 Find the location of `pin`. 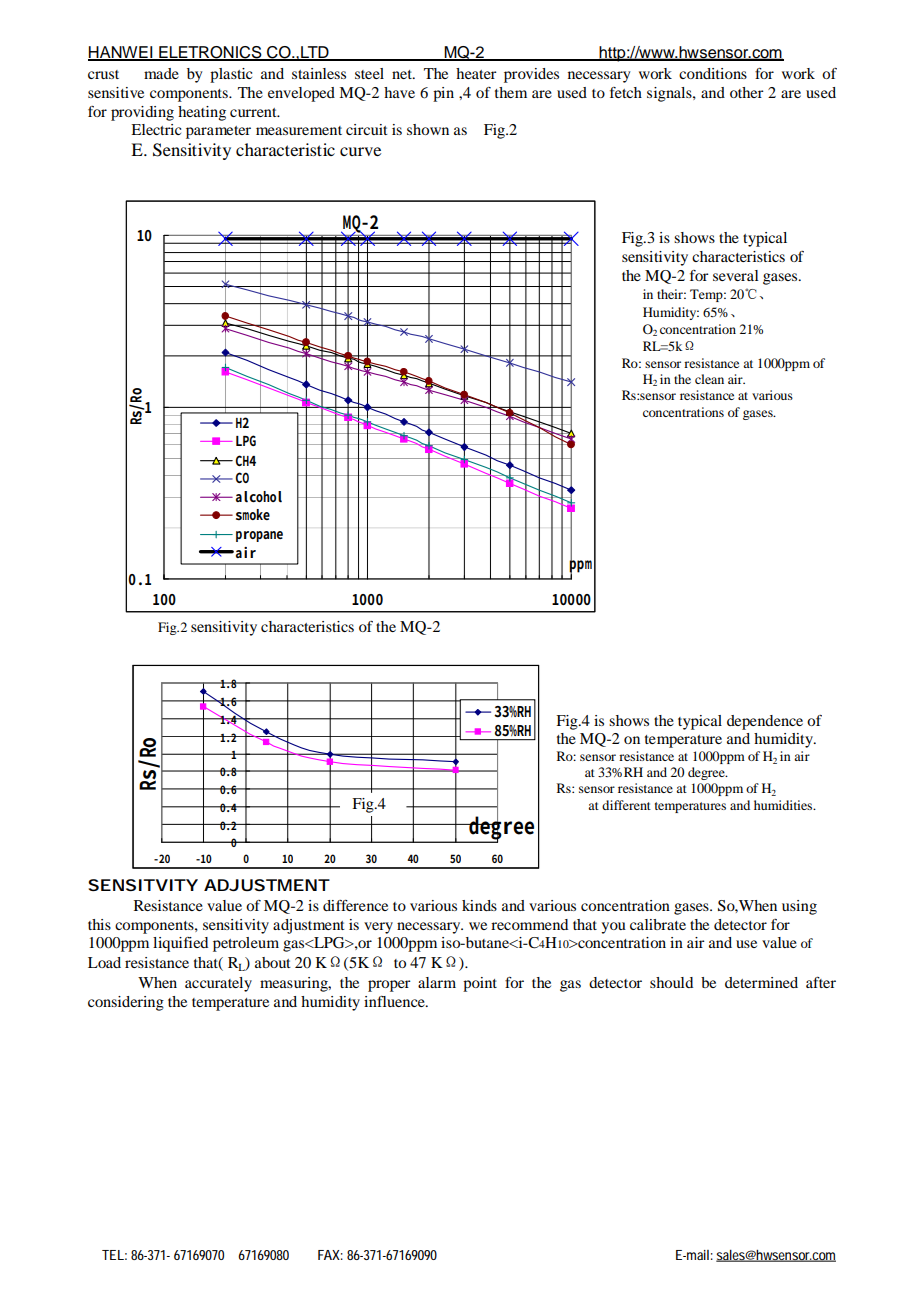

pin is located at coordinates (443, 94).
